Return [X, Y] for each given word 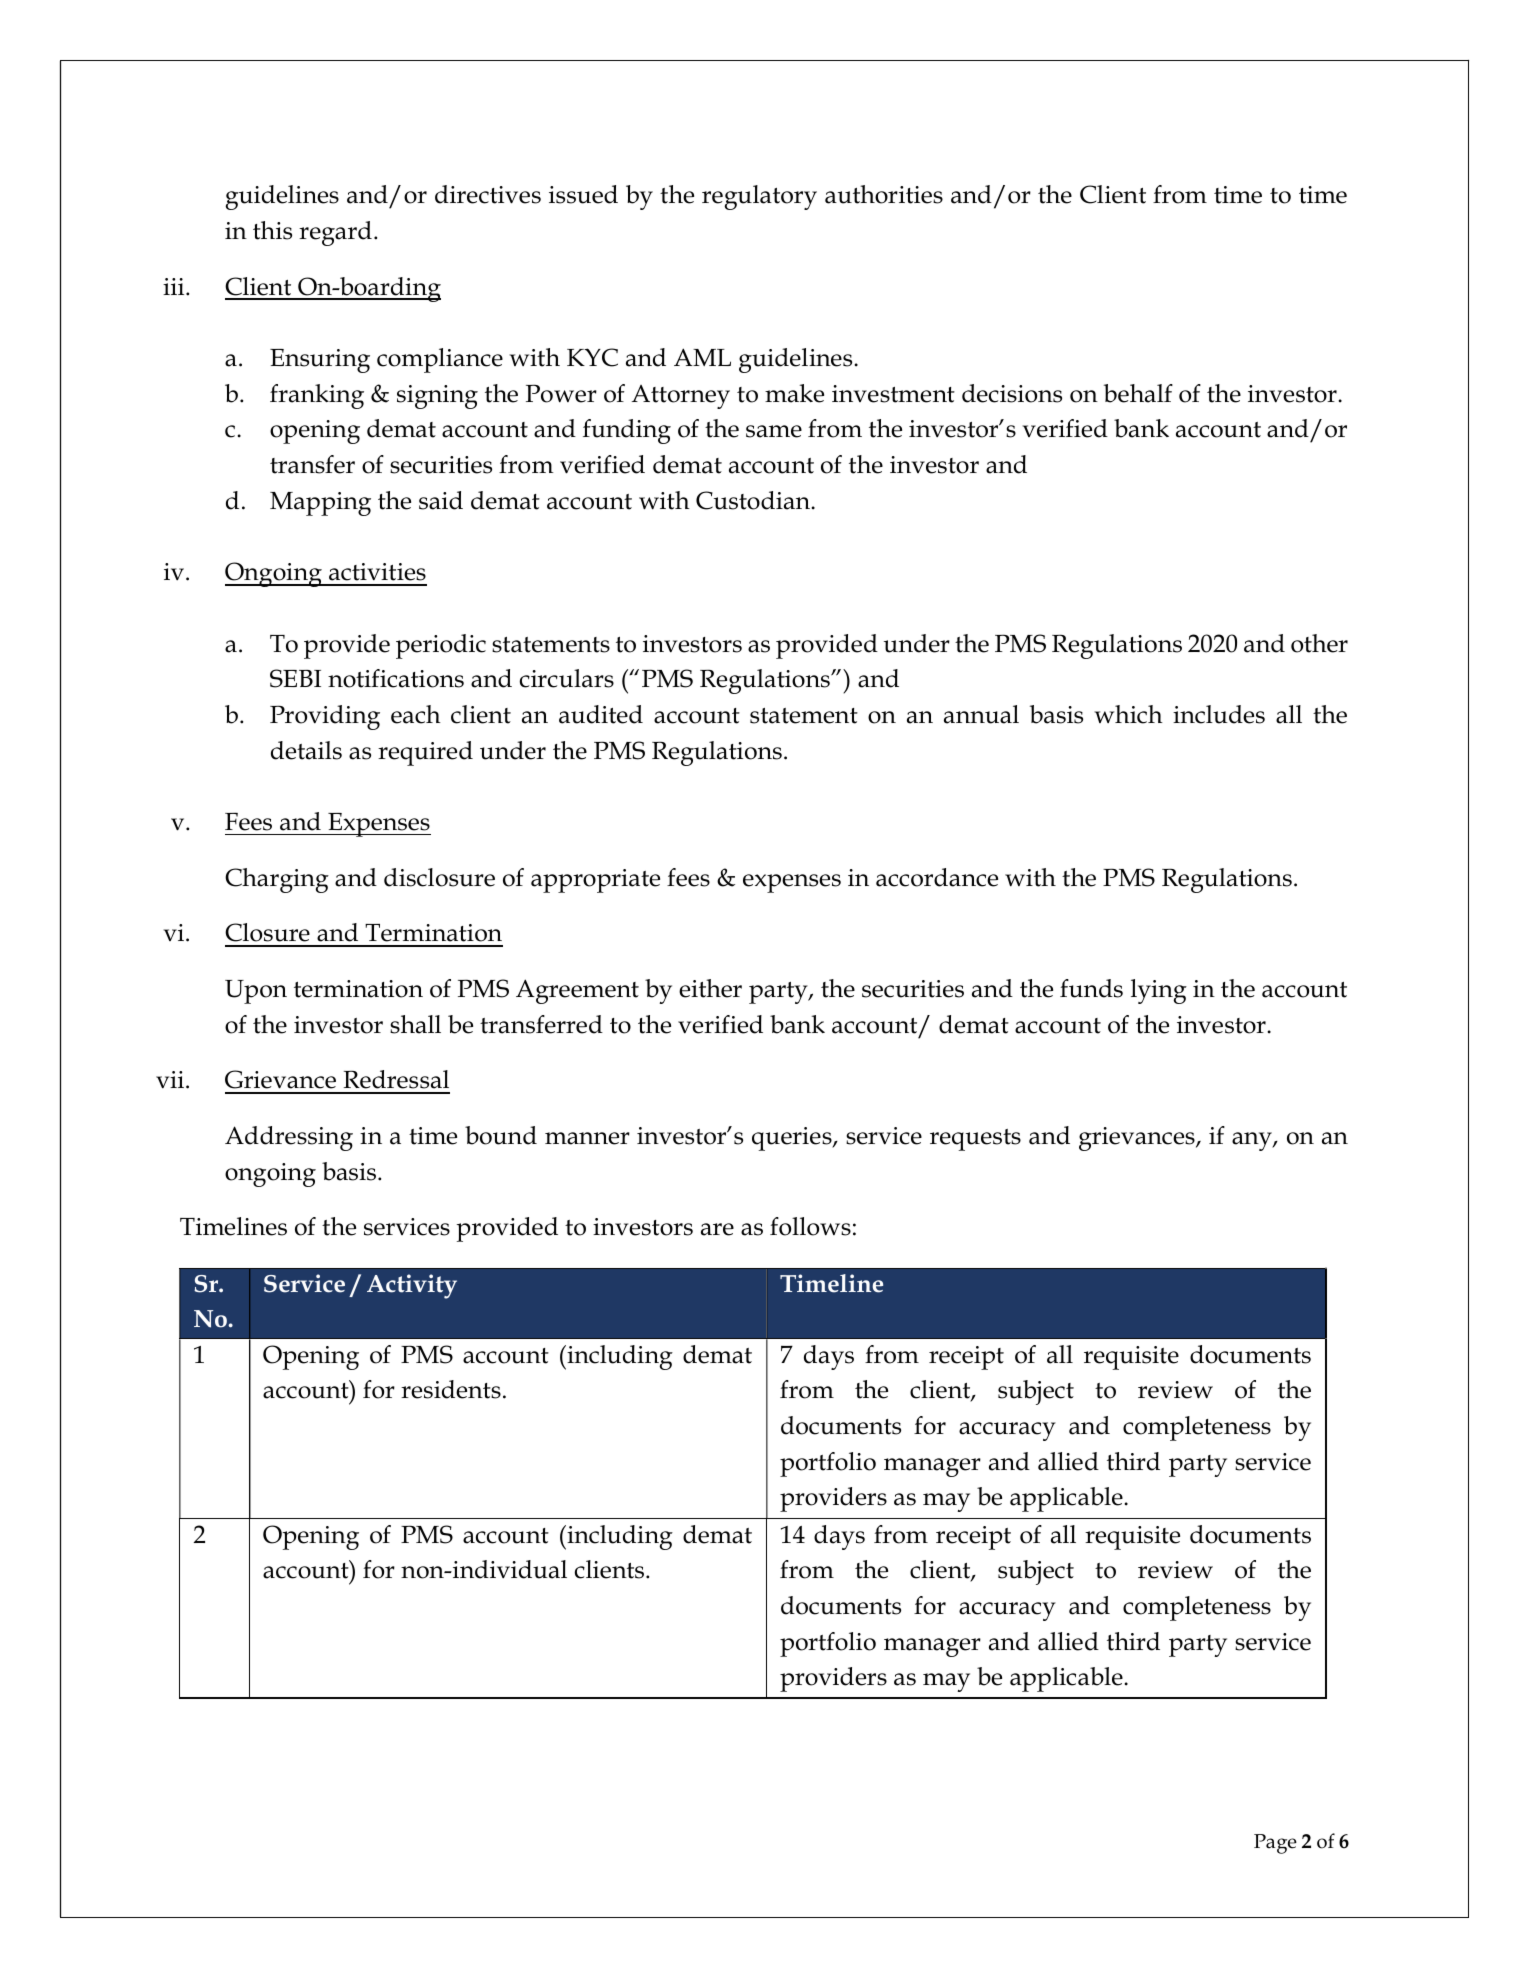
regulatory [759, 197]
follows [810, 1226]
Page [1275, 1844]
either [710, 988]
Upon [256, 992]
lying [1159, 991]
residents [451, 1389]
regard [335, 233]
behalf [1138, 393]
